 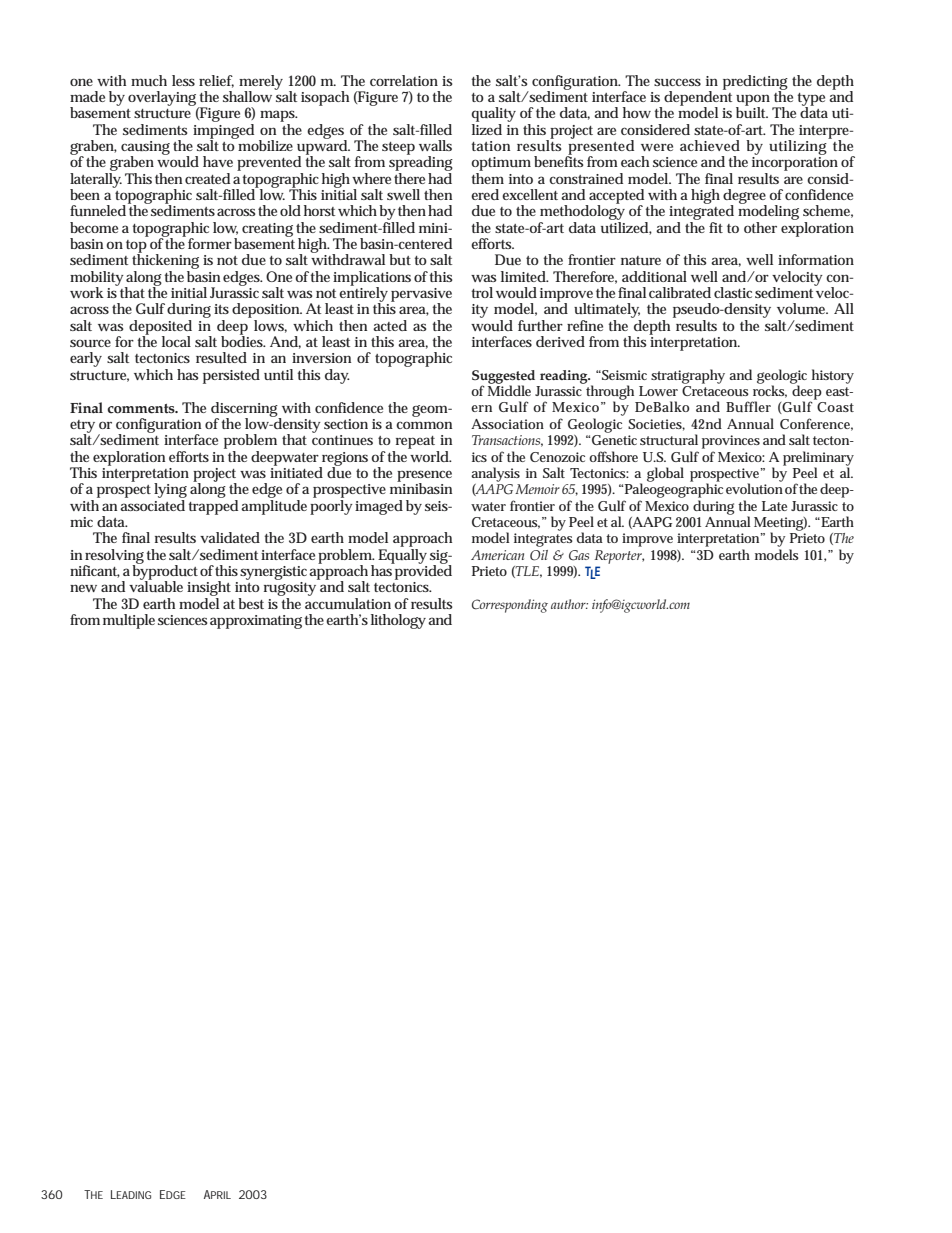 What do you see at coordinates (209, 590) in the document?
I see `insight` at bounding box center [209, 590].
